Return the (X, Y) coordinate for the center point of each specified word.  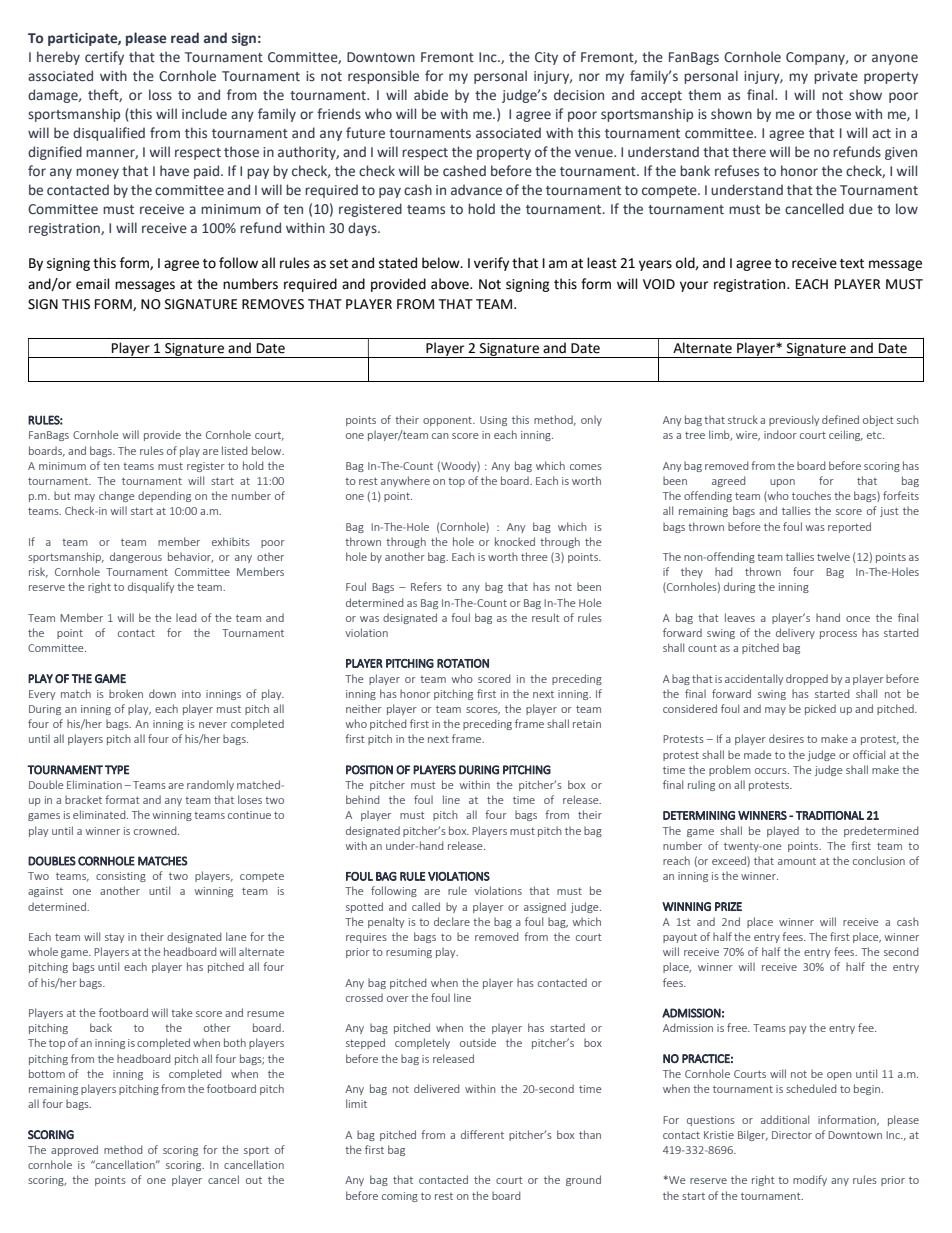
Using (493, 421)
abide (431, 94)
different (482, 1134)
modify (810, 1180)
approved (74, 1150)
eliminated (100, 814)
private (836, 77)
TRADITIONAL (830, 815)
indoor (780, 434)
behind (363, 799)
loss (160, 94)
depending (164, 496)
